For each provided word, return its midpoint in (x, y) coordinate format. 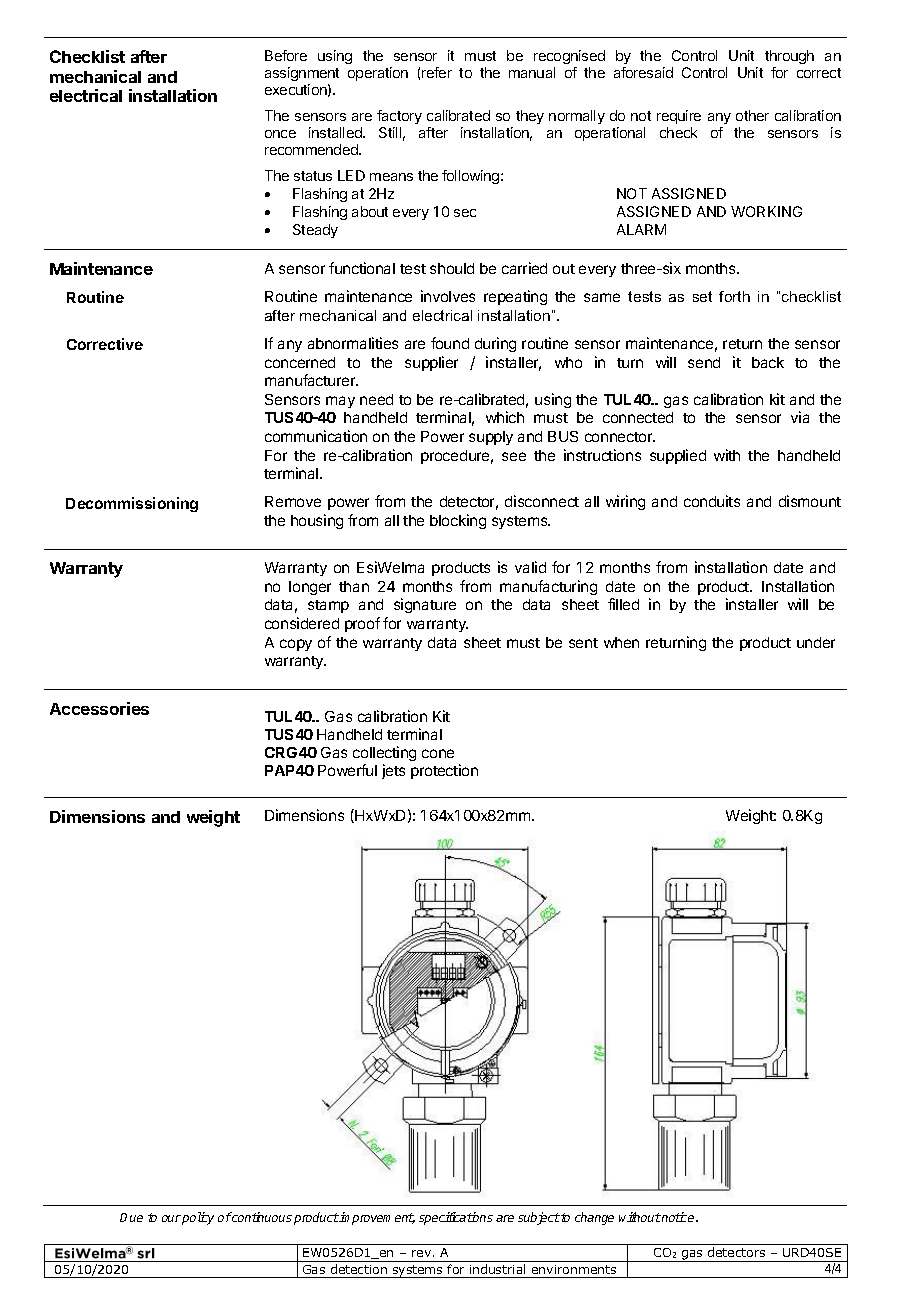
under (816, 642)
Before (286, 55)
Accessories (99, 708)
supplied (678, 456)
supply (491, 438)
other (752, 115)
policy (198, 1218)
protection (444, 771)
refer (437, 72)
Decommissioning (132, 504)
